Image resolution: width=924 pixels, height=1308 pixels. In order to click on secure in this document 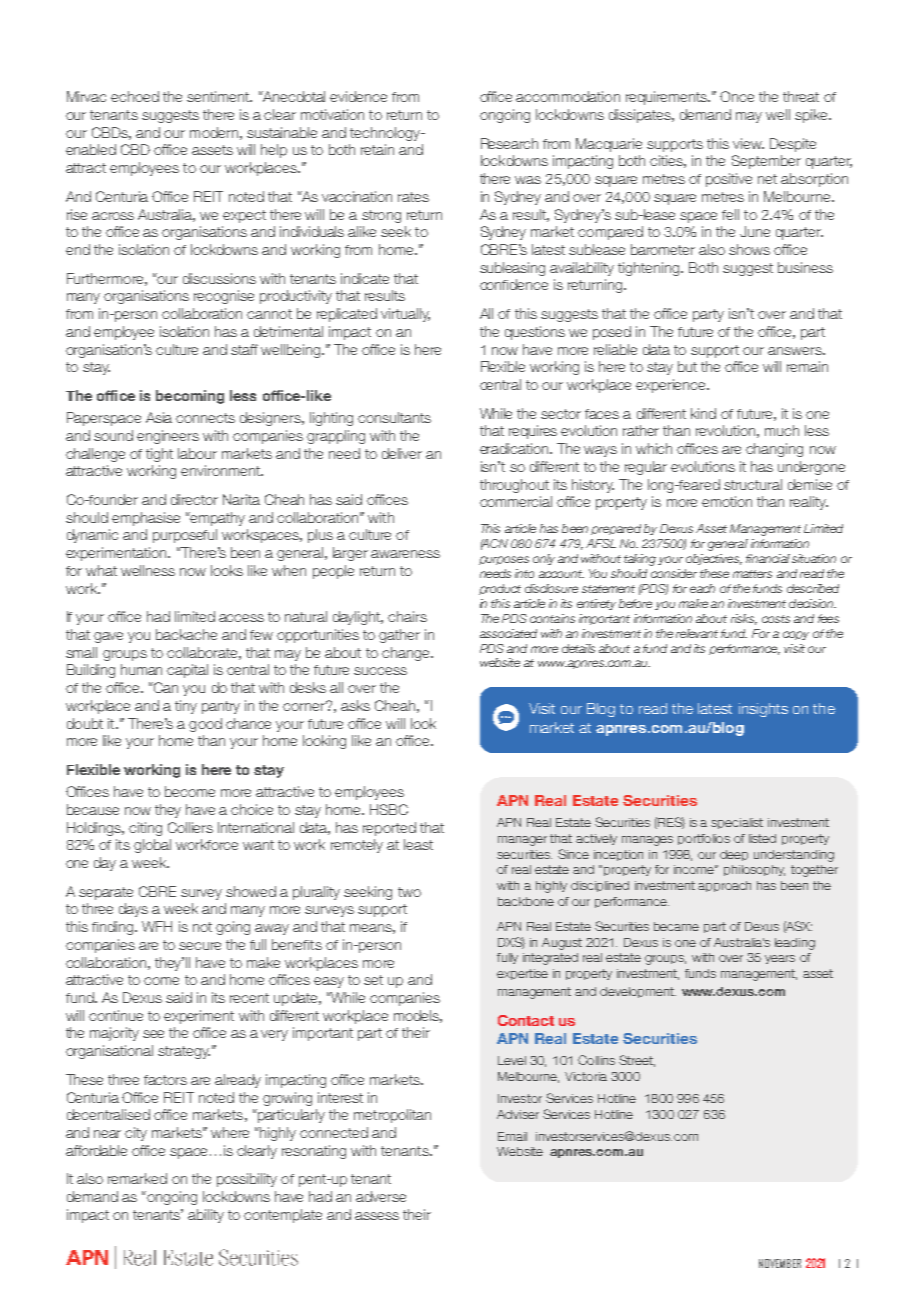, I will do `click(200, 946)`.
